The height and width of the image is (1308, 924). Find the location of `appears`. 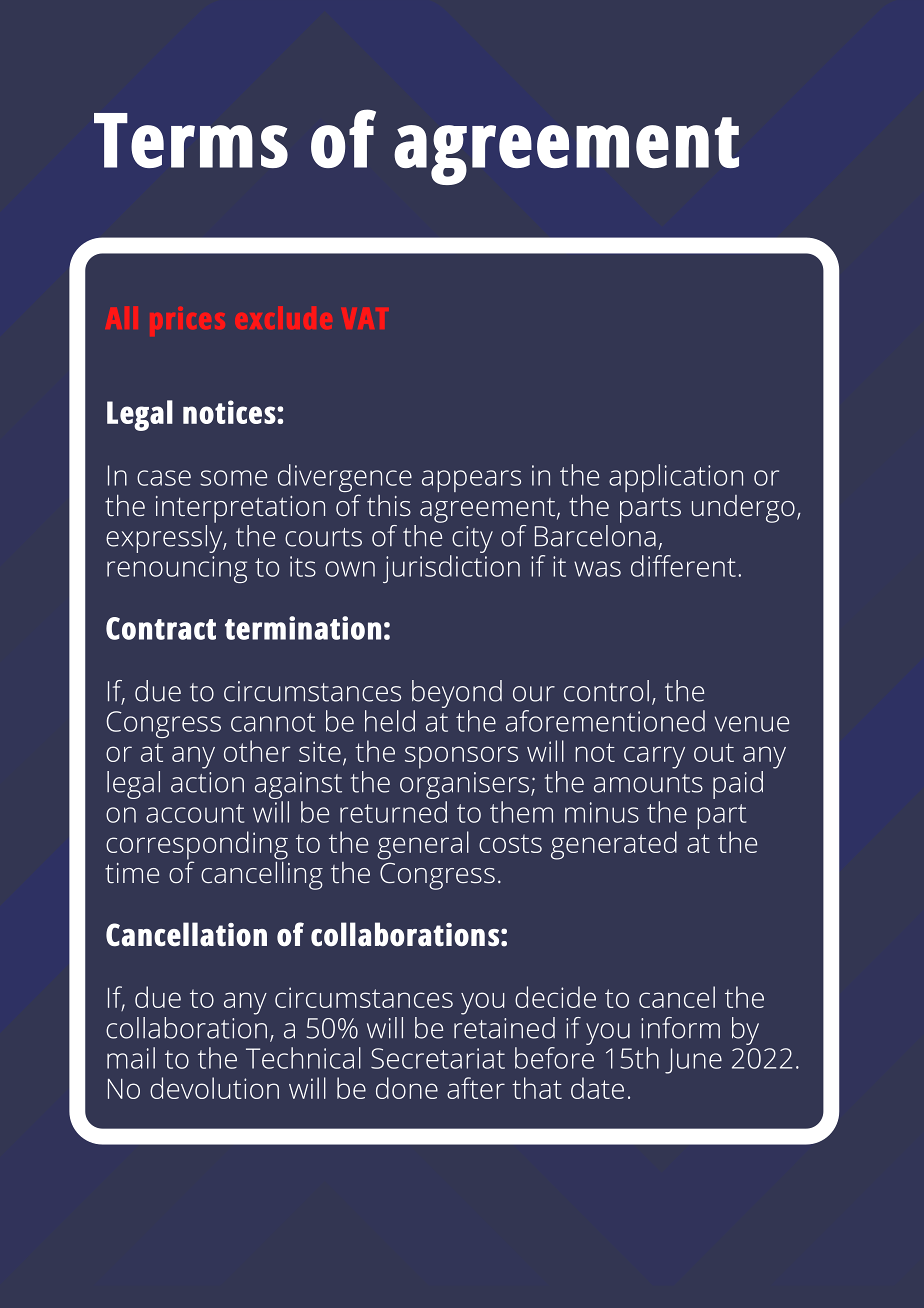

appears is located at coordinates (471, 481).
